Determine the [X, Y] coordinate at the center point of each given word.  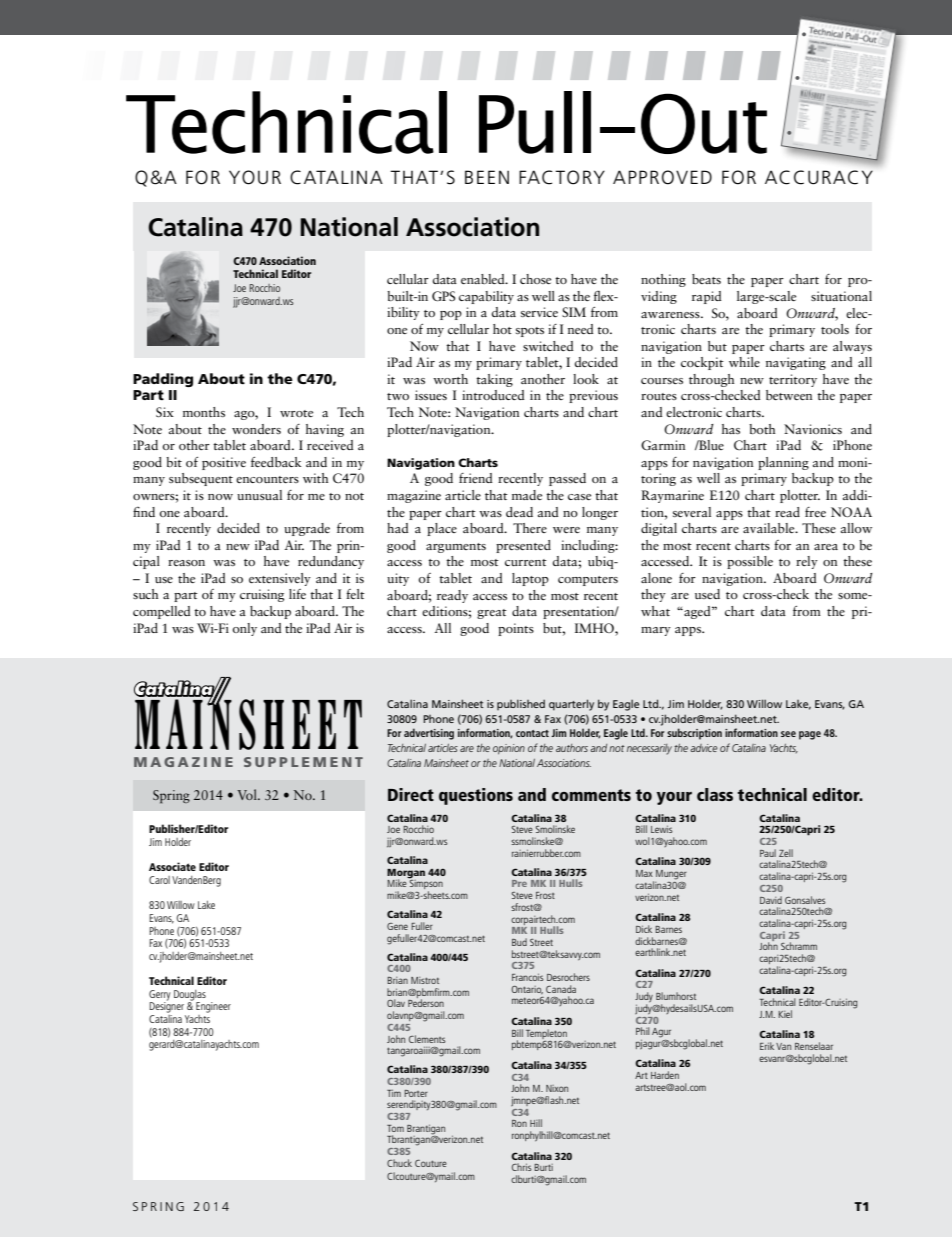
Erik [767, 1046]
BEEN [487, 177]
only [245, 629]
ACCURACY [819, 177]
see [788, 734]
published [521, 704]
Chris [522, 1167]
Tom [395, 1128]
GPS [443, 296]
